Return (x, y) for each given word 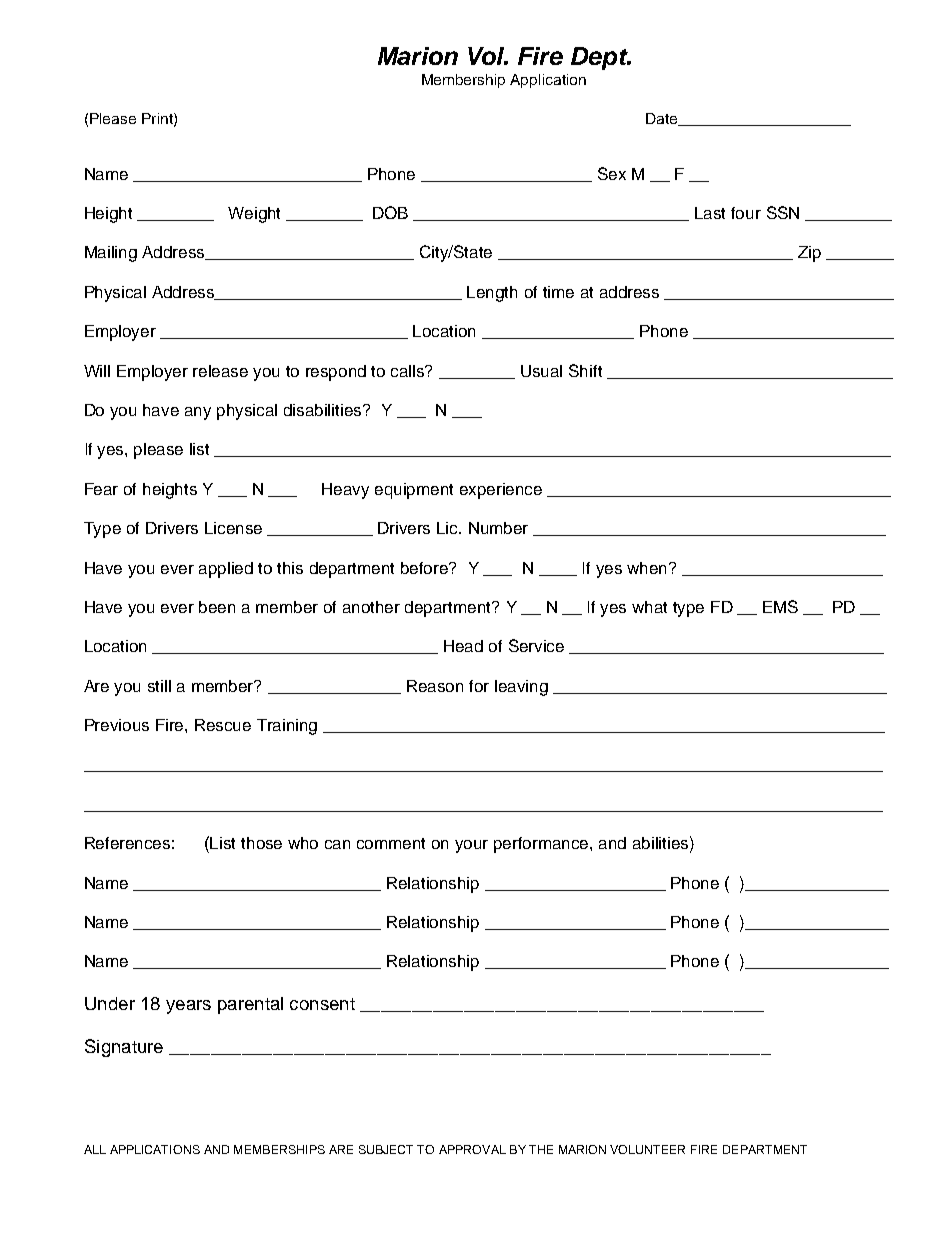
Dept (600, 58)
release (220, 371)
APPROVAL (472, 1149)
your (471, 846)
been (217, 607)
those (261, 843)
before (426, 568)
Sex (612, 173)
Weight (254, 215)
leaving (521, 688)
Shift (585, 370)
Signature (124, 1048)
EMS (780, 606)
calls (409, 371)
